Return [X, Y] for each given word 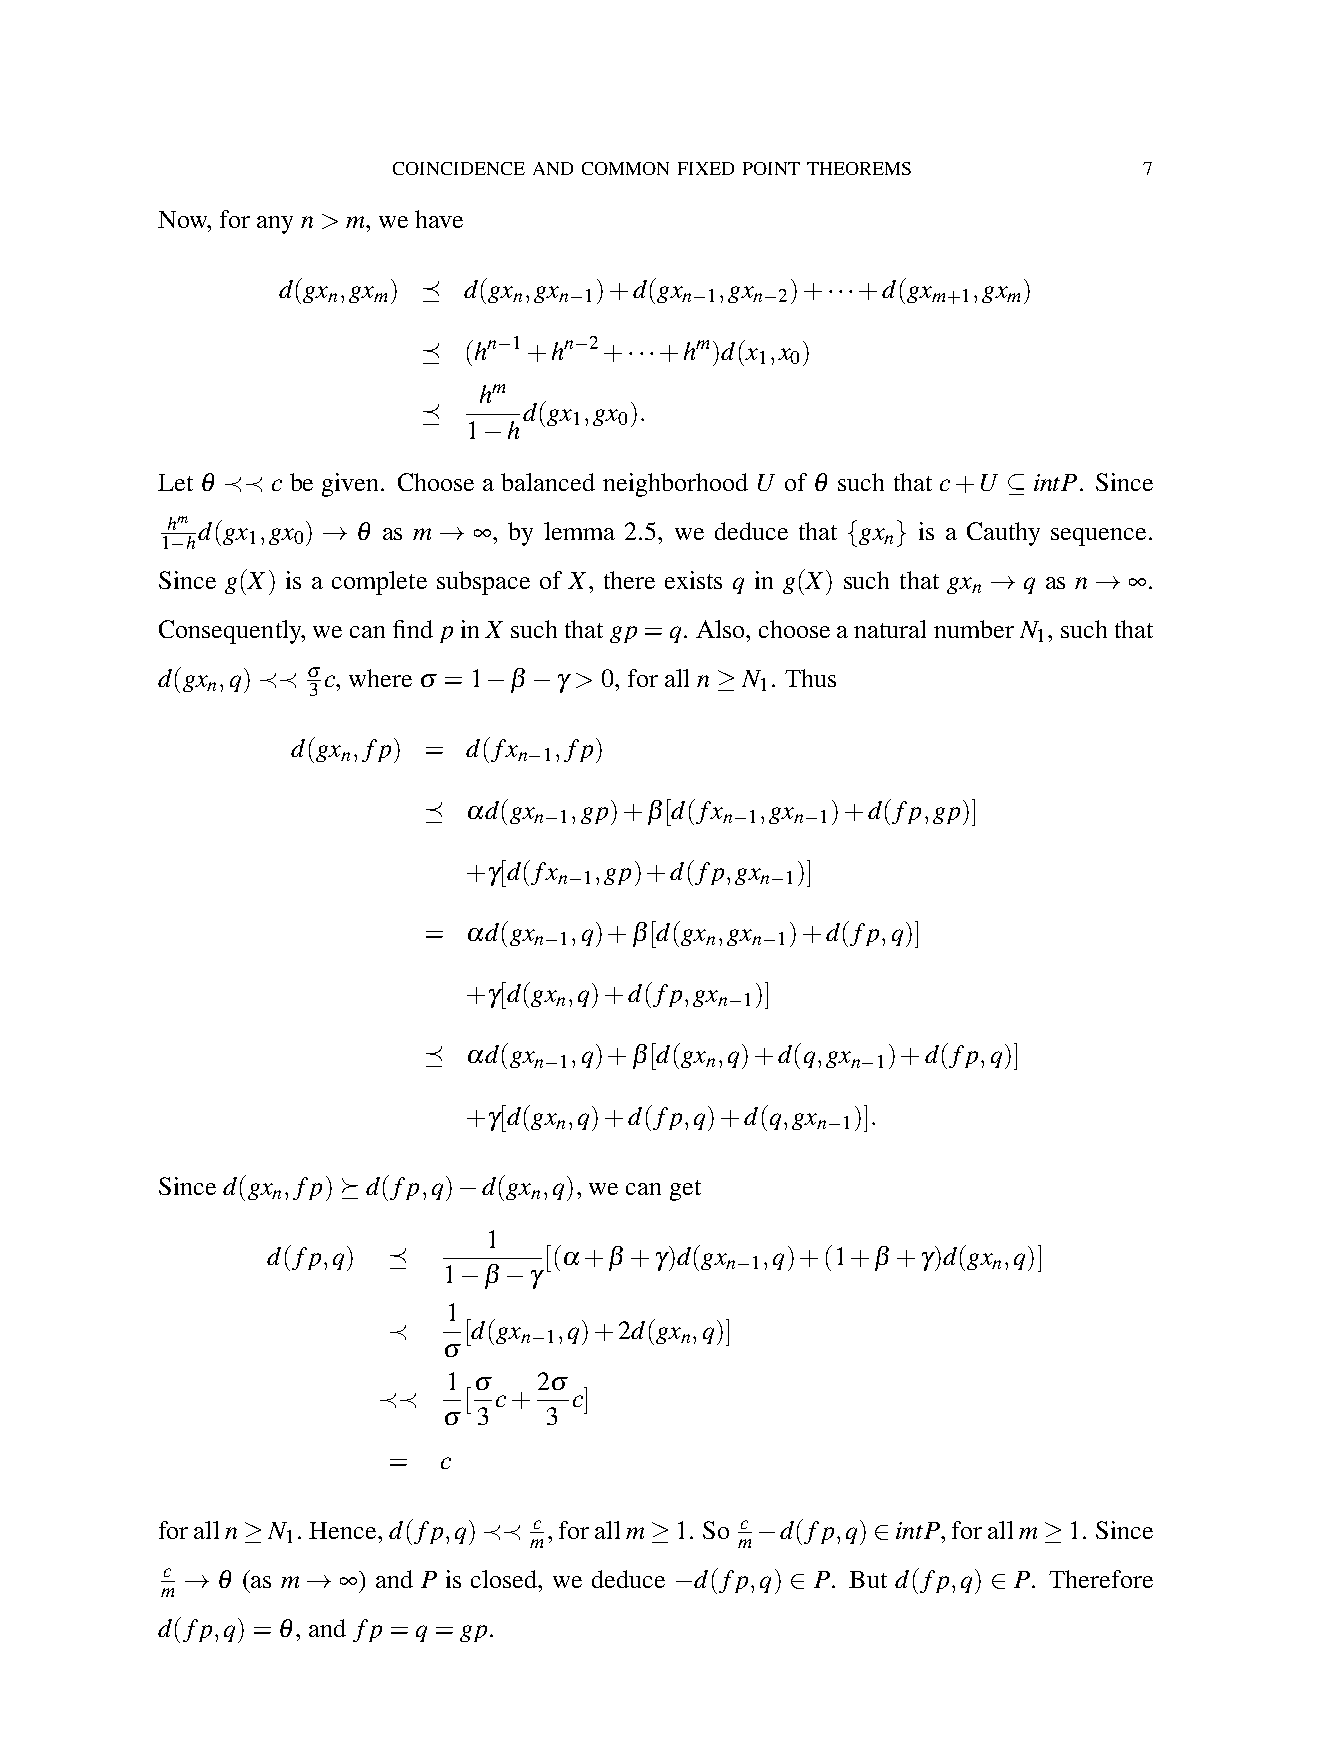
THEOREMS [859, 168]
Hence [344, 1530]
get [685, 1190]
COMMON [625, 168]
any [275, 225]
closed [505, 1579]
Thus [810, 678]
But [868, 1579]
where [380, 678]
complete [379, 583]
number [974, 629]
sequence [1098, 537]
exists [693, 580]
